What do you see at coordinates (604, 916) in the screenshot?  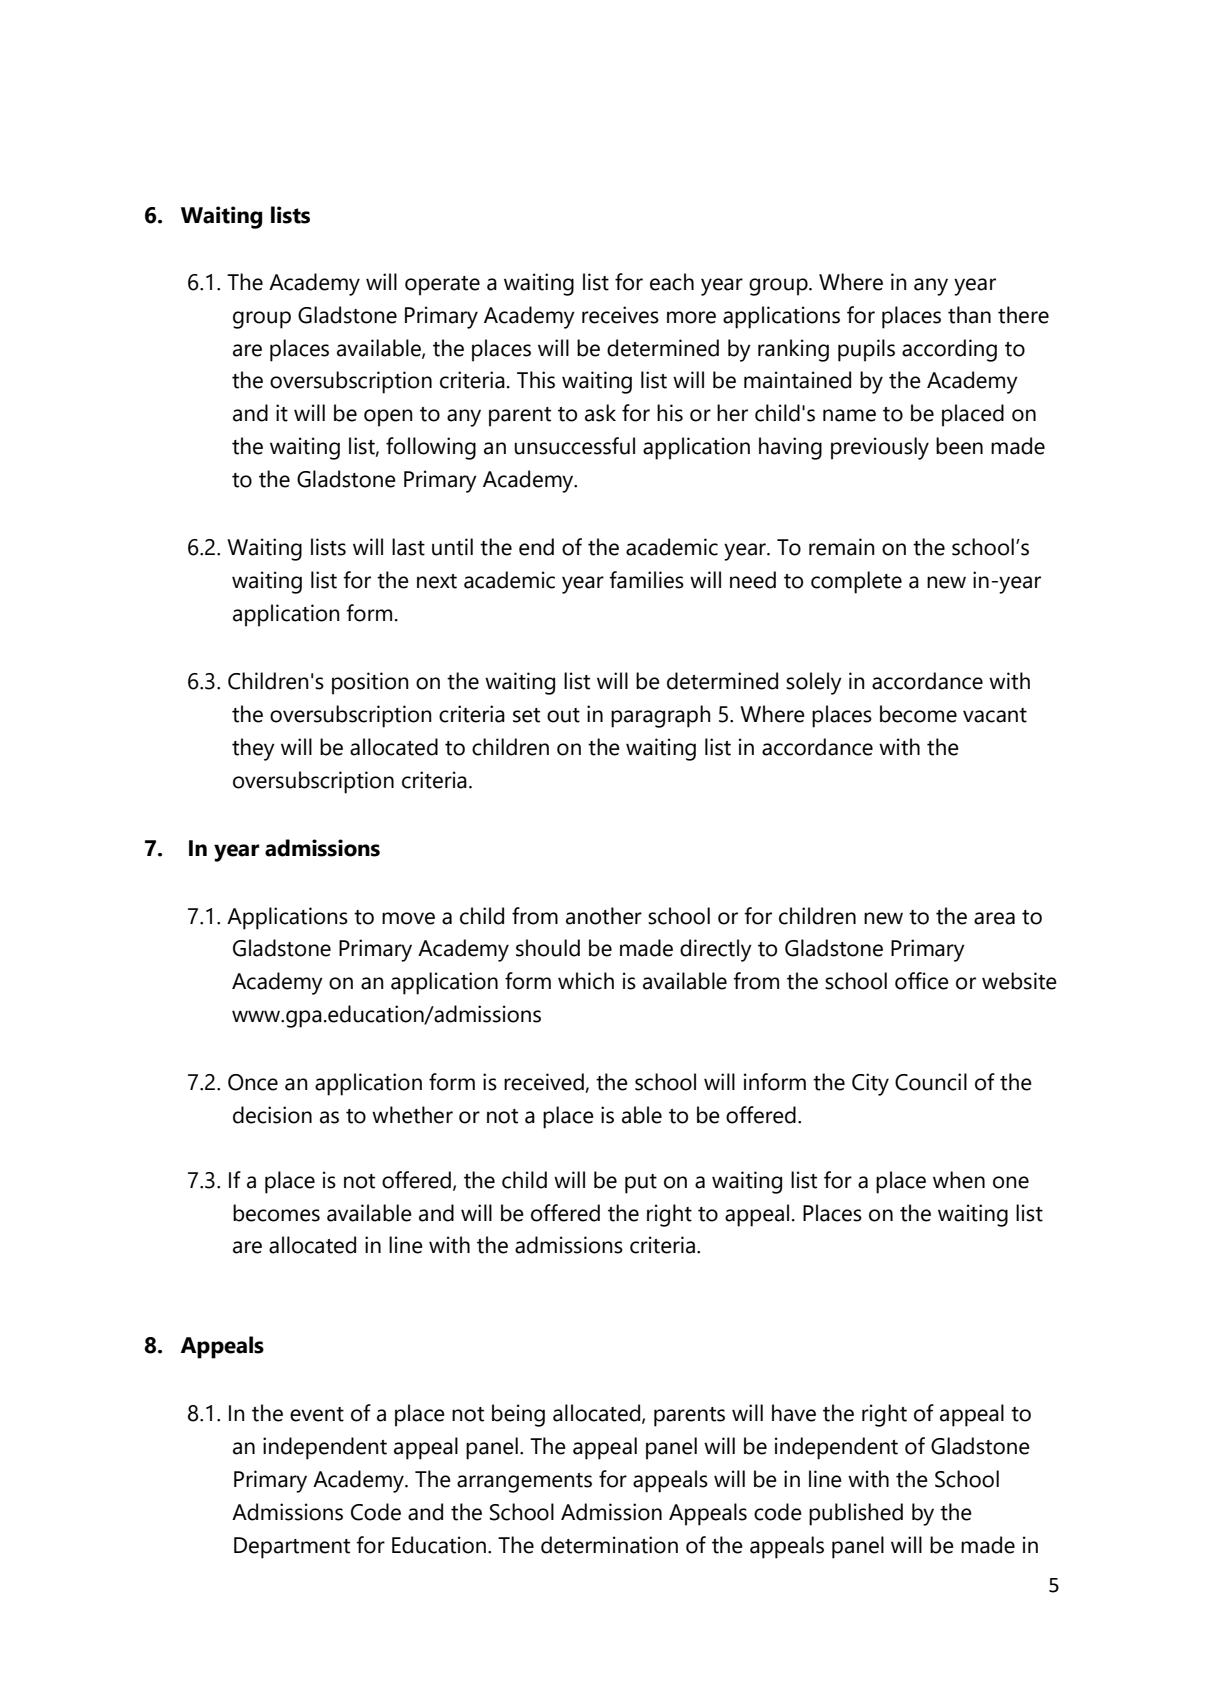 I see `another` at bounding box center [604, 916].
